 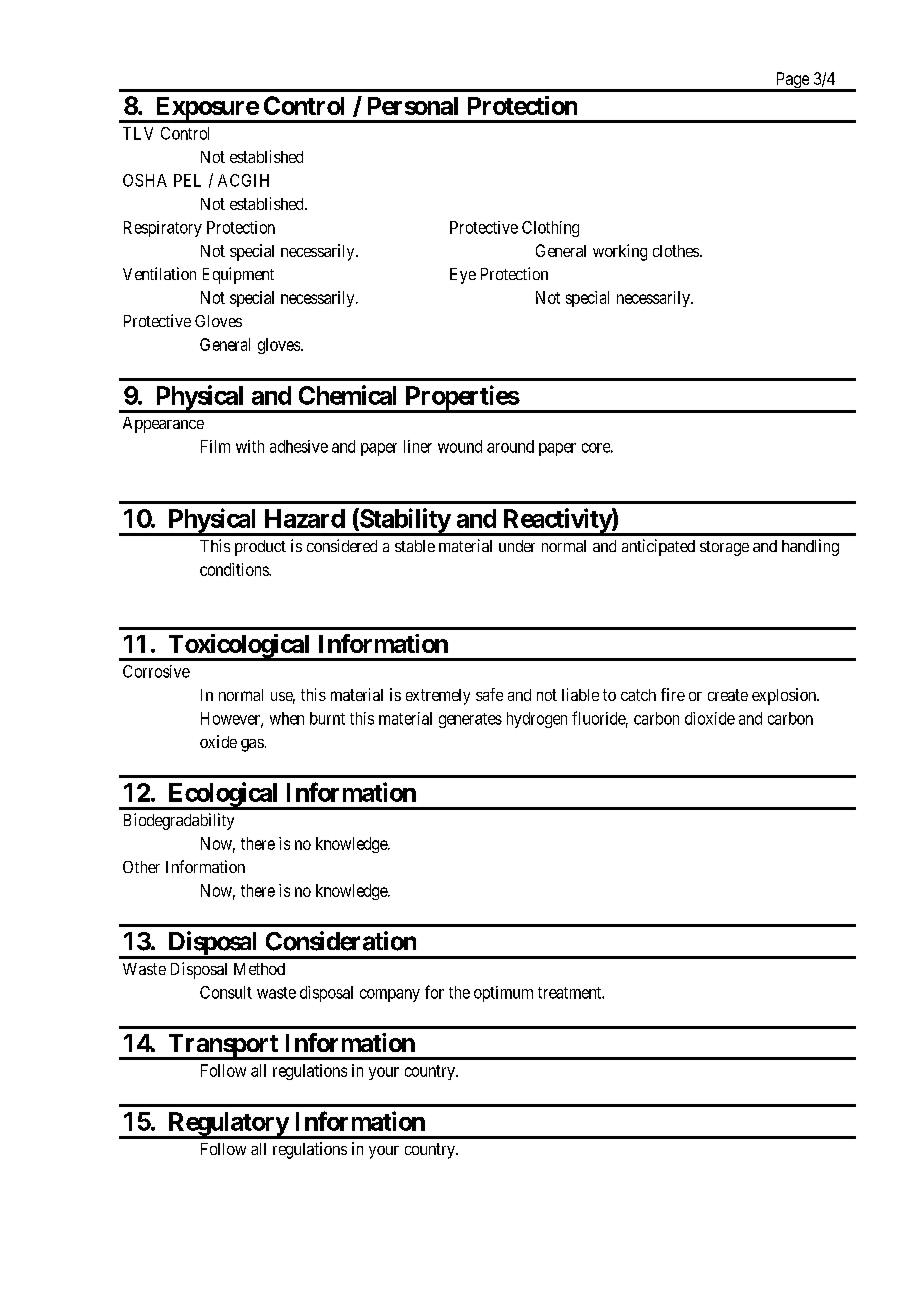 What do you see at coordinates (138, 133) in the screenshot?
I see `TLV` at bounding box center [138, 133].
